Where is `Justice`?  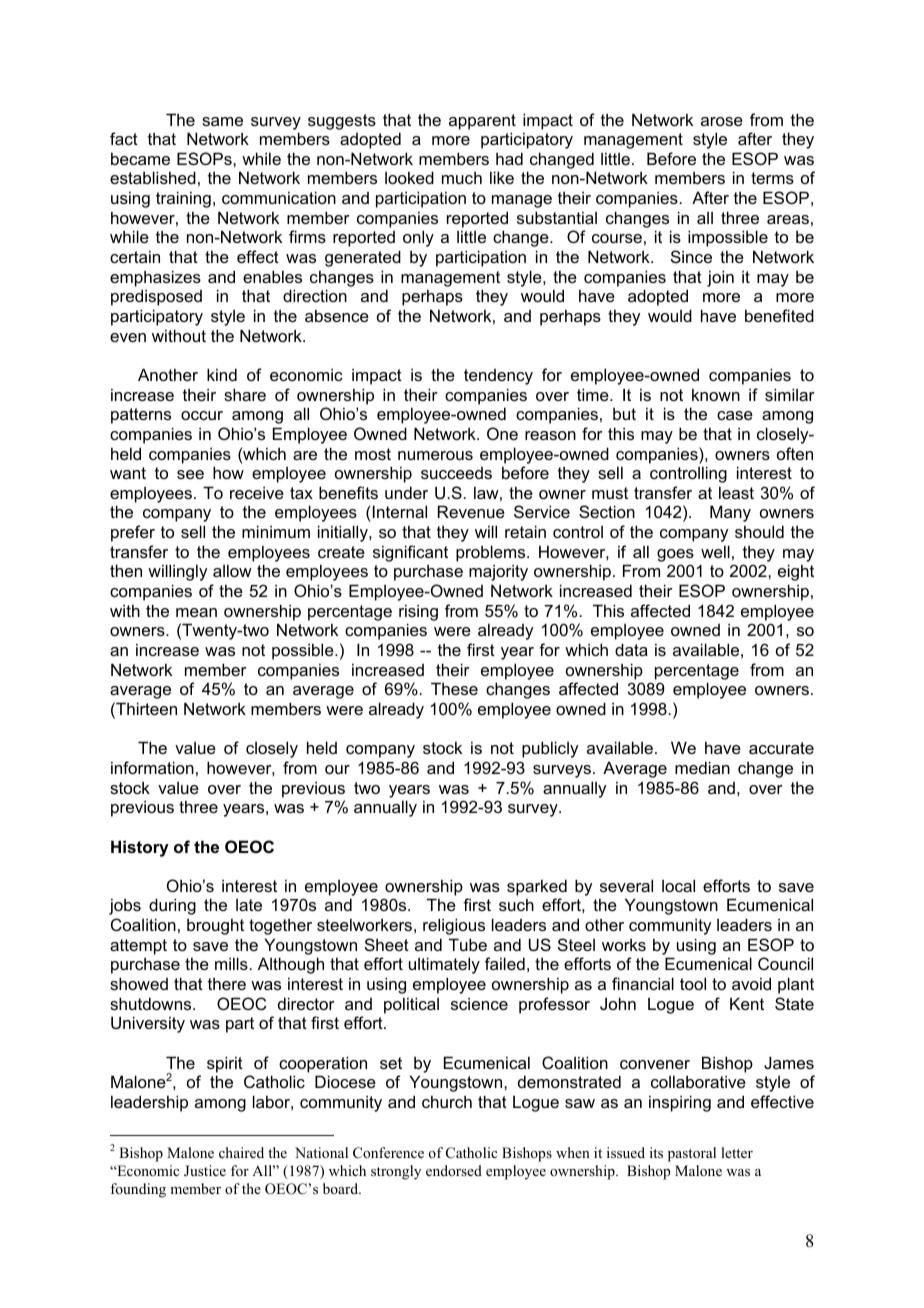 Justice is located at coordinates (205, 1171).
